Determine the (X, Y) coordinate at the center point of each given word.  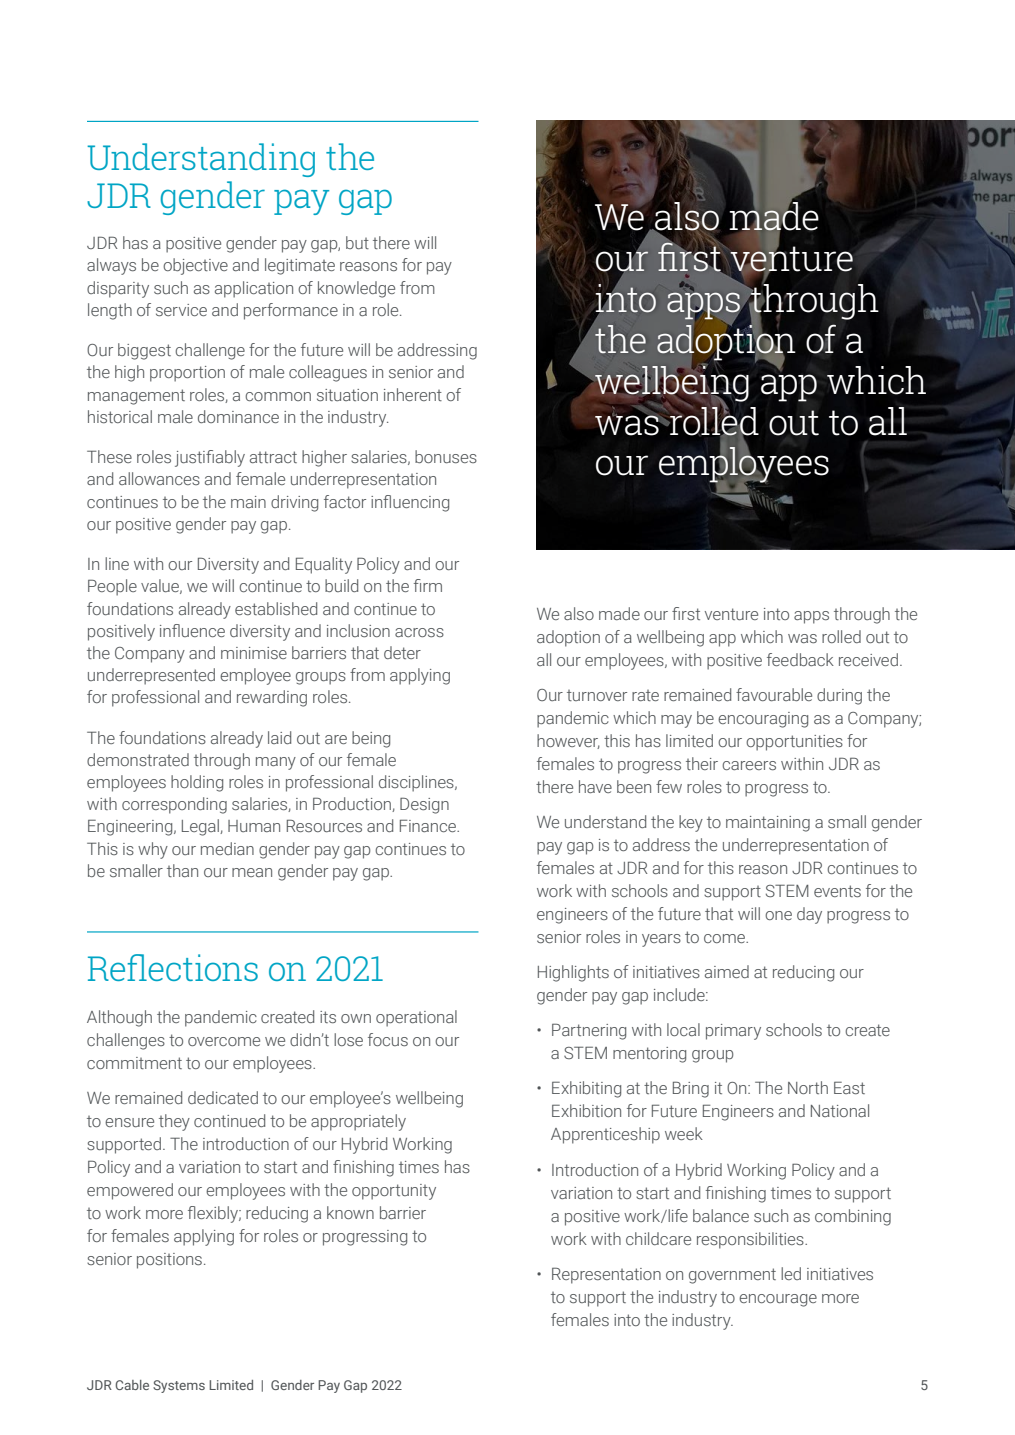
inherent (413, 394)
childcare (658, 1238)
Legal (201, 827)
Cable (132, 1385)
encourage (778, 1300)
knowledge (356, 289)
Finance (429, 825)
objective (195, 266)
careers (749, 765)
